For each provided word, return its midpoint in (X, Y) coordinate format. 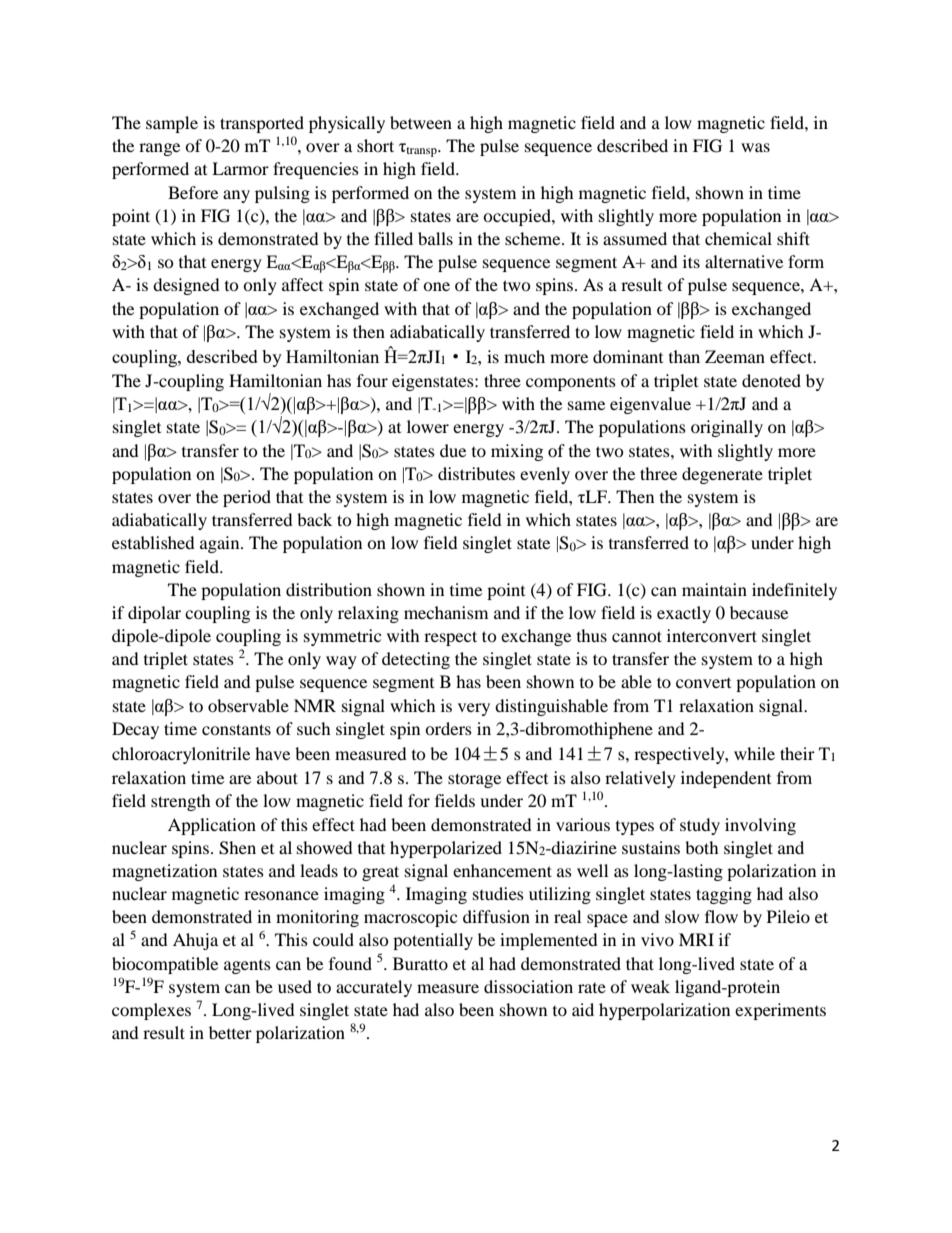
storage (474, 780)
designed (186, 286)
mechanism (446, 612)
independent (726, 779)
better (230, 1032)
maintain (714, 589)
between (421, 122)
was (755, 147)
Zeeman (735, 356)
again (221, 544)
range (159, 149)
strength (181, 802)
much (524, 356)
